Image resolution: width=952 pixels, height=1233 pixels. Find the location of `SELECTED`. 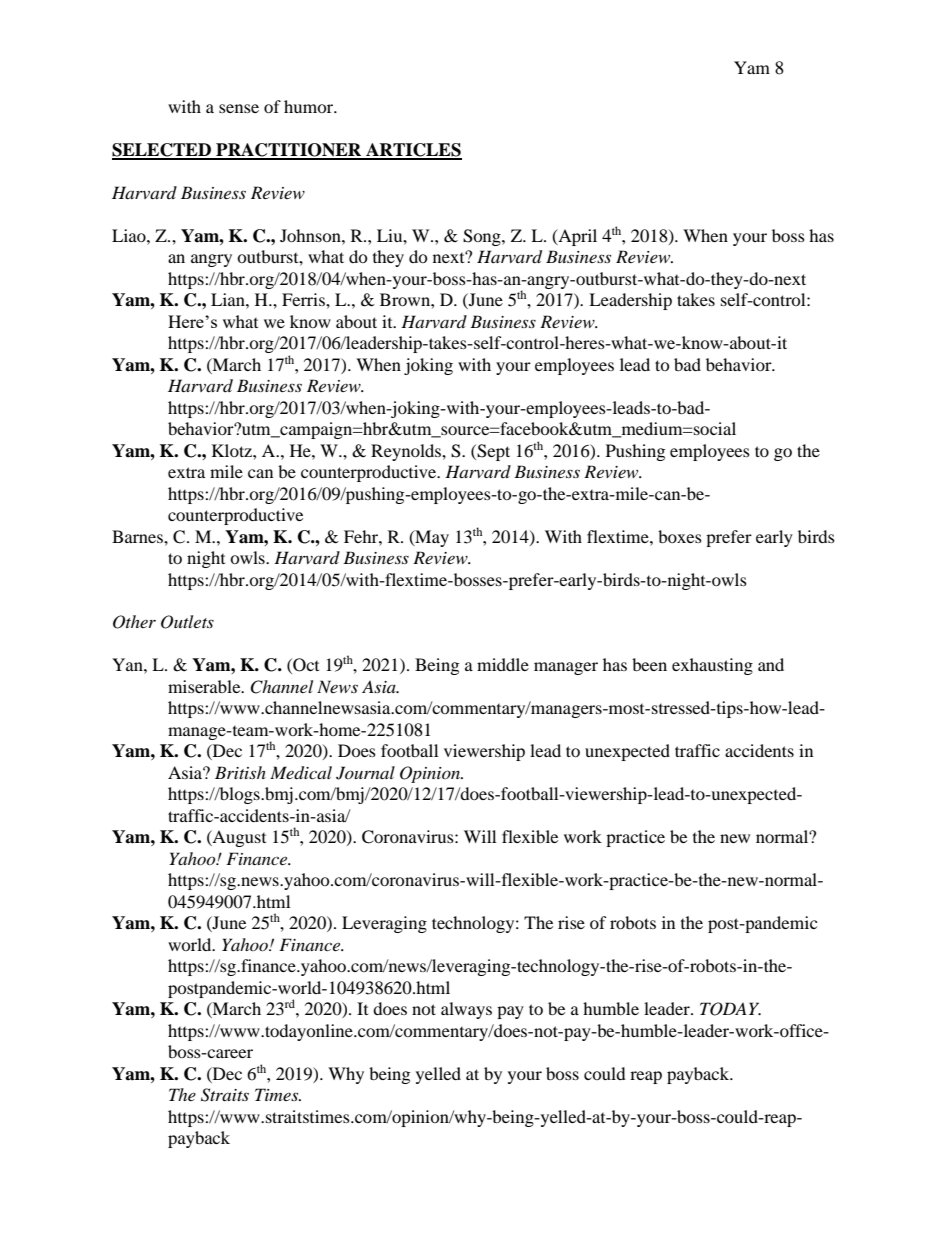

SELECTED is located at coordinates (162, 151).
